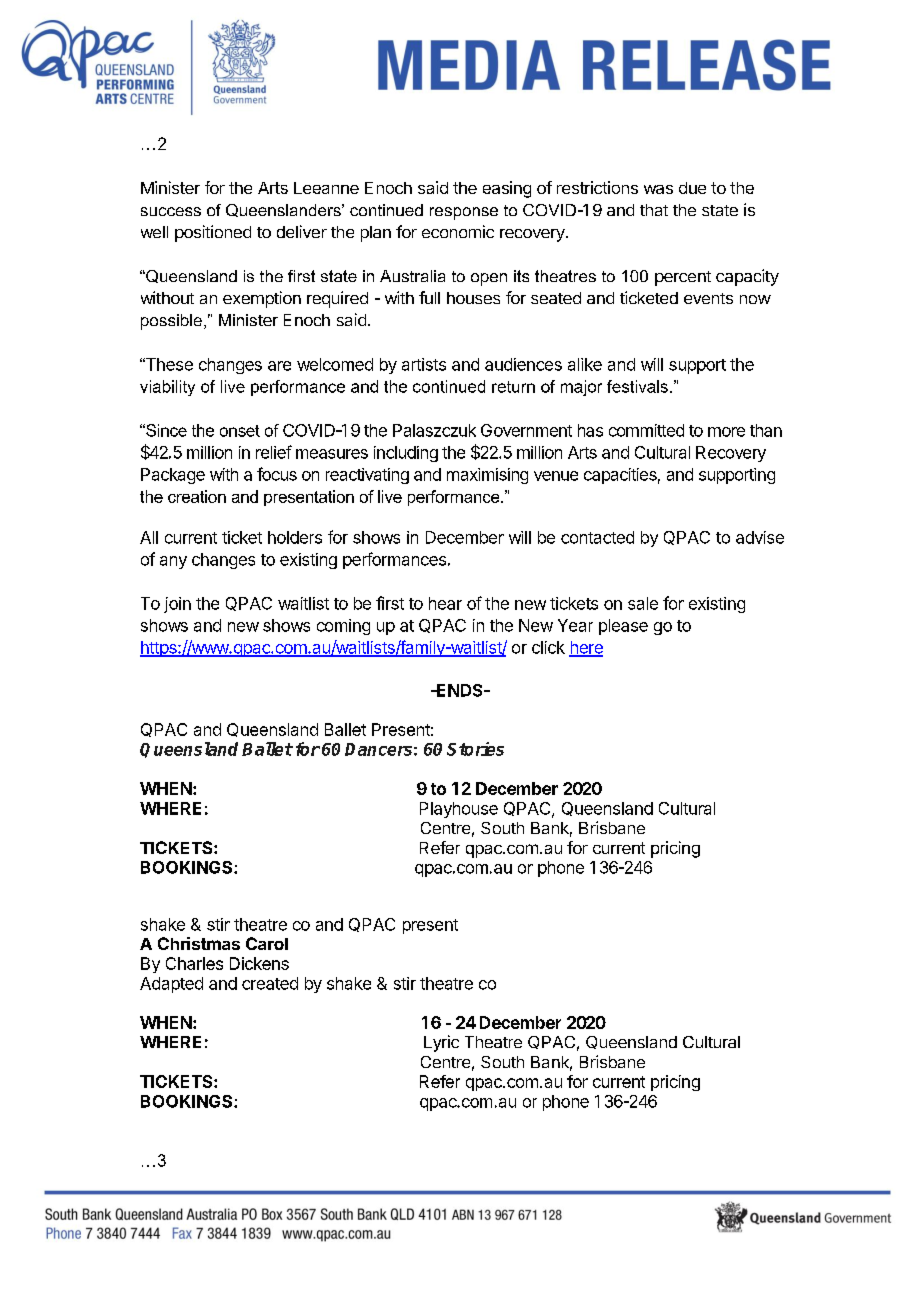  I want to click on creation, so click(197, 496).
